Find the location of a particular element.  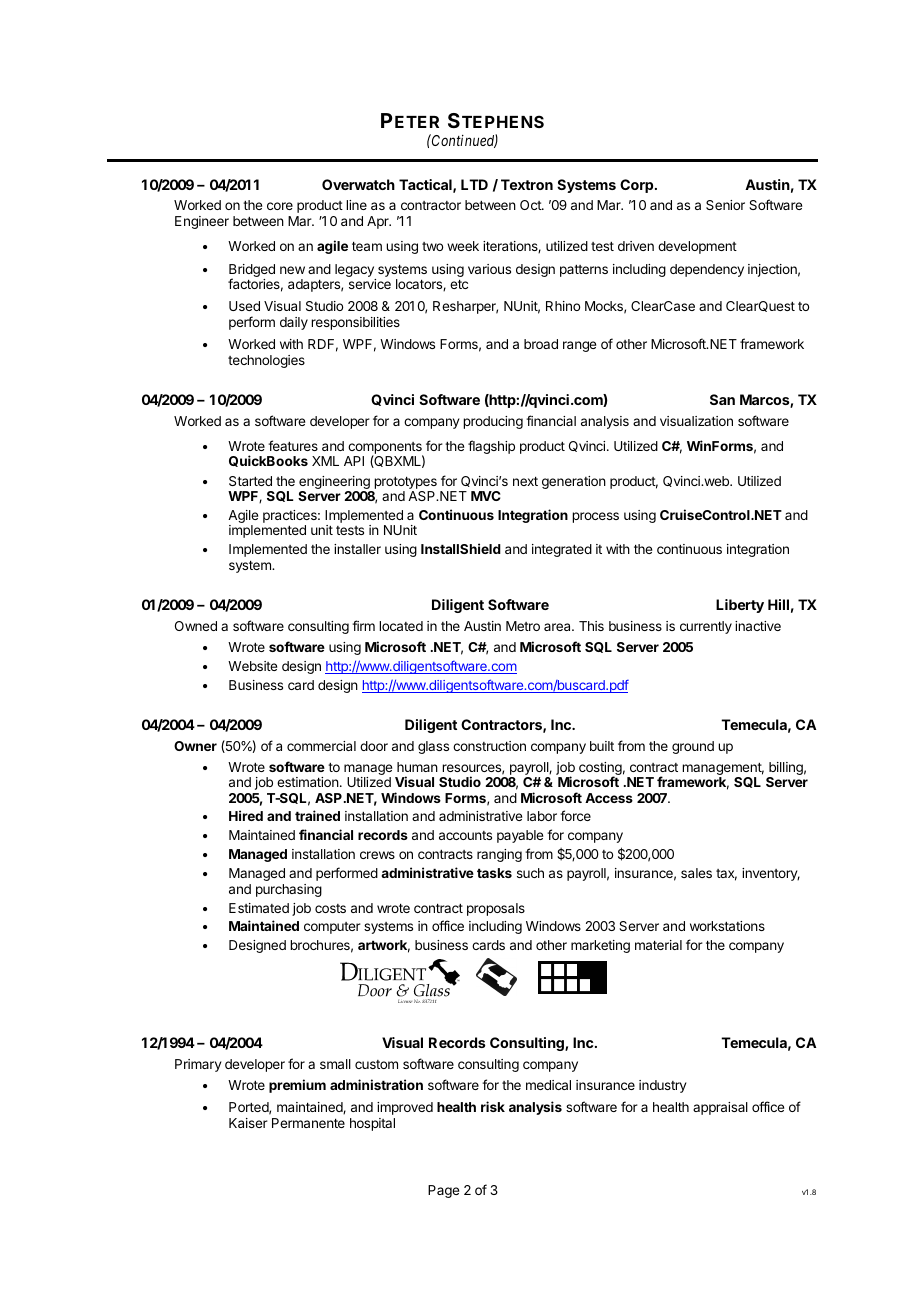

Kaiser is located at coordinates (248, 1123).
